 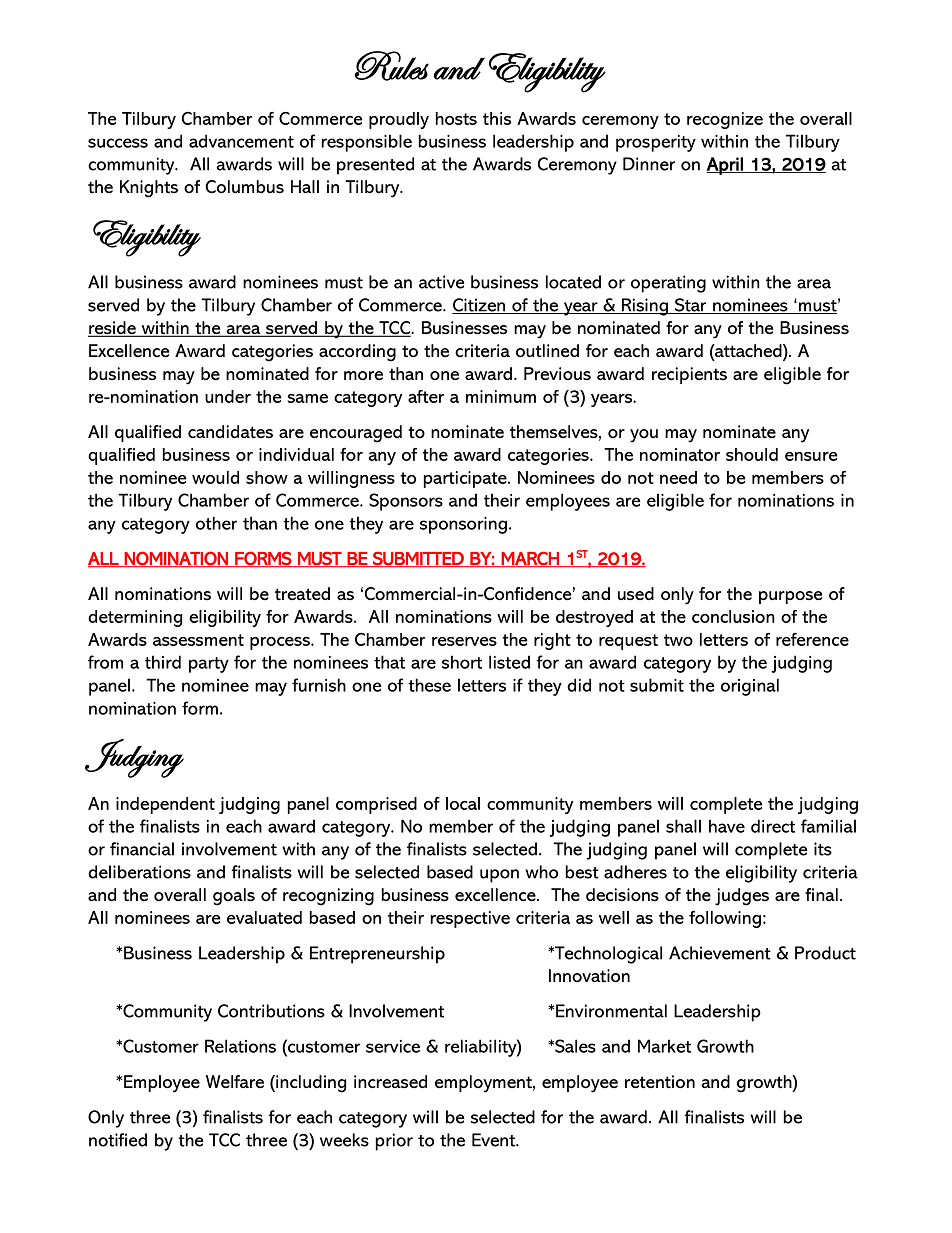 What do you see at coordinates (464, 641) in the image?
I see `reserves` at bounding box center [464, 641].
